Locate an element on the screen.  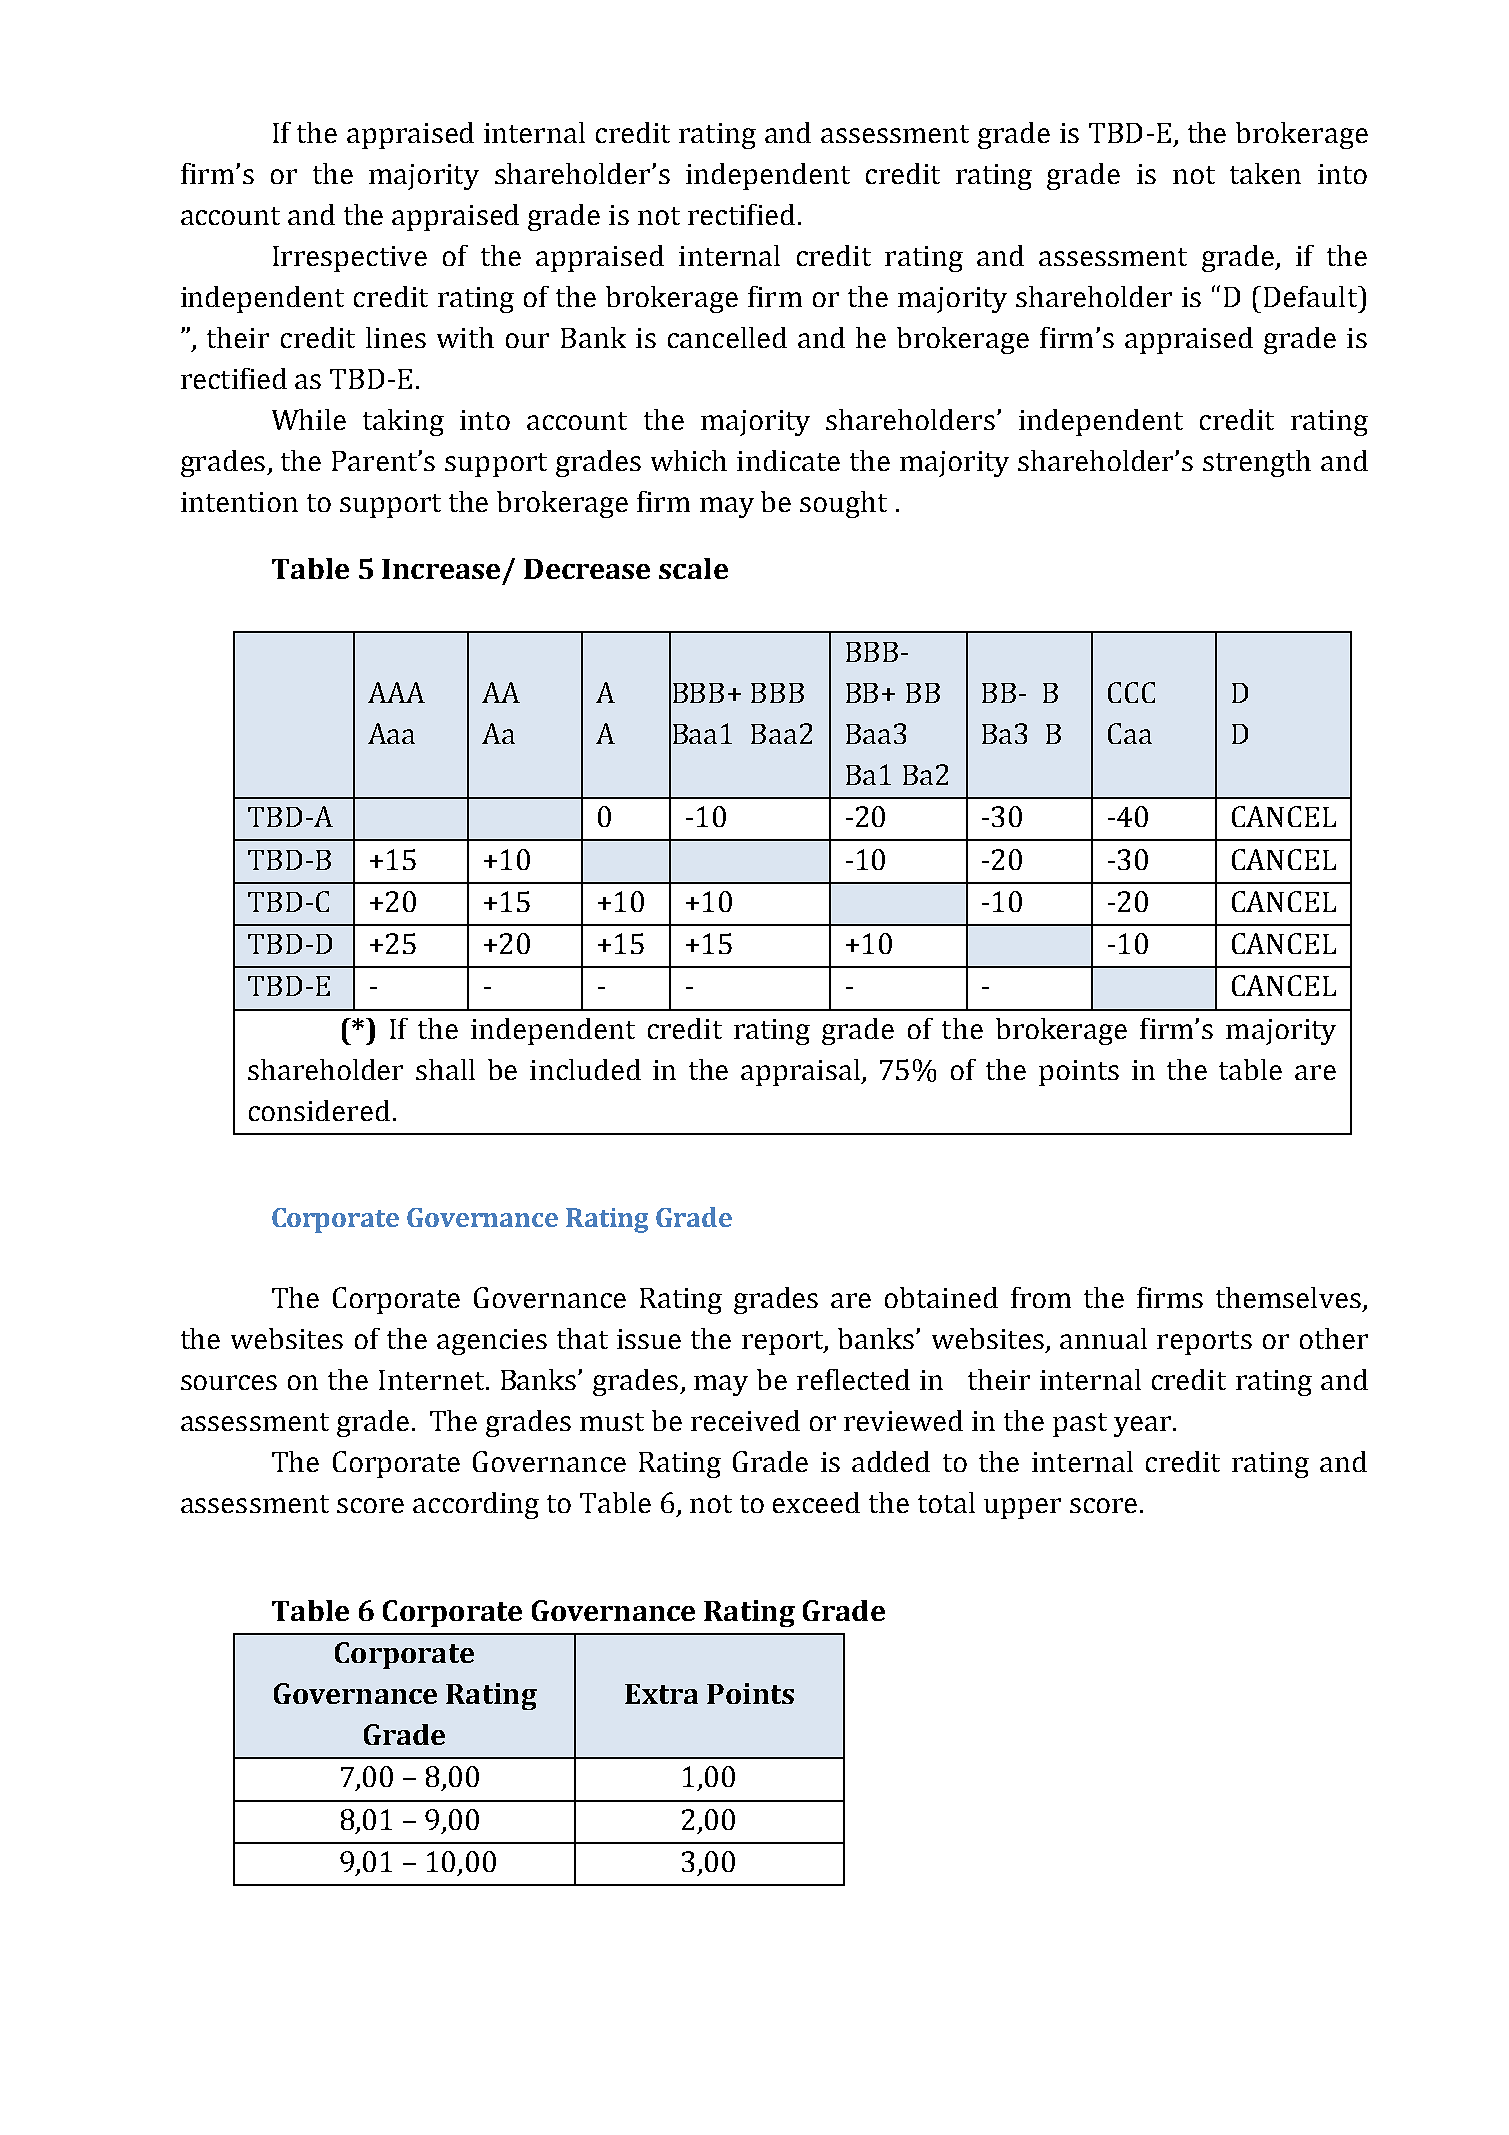
Irrespective is located at coordinates (350, 259).
